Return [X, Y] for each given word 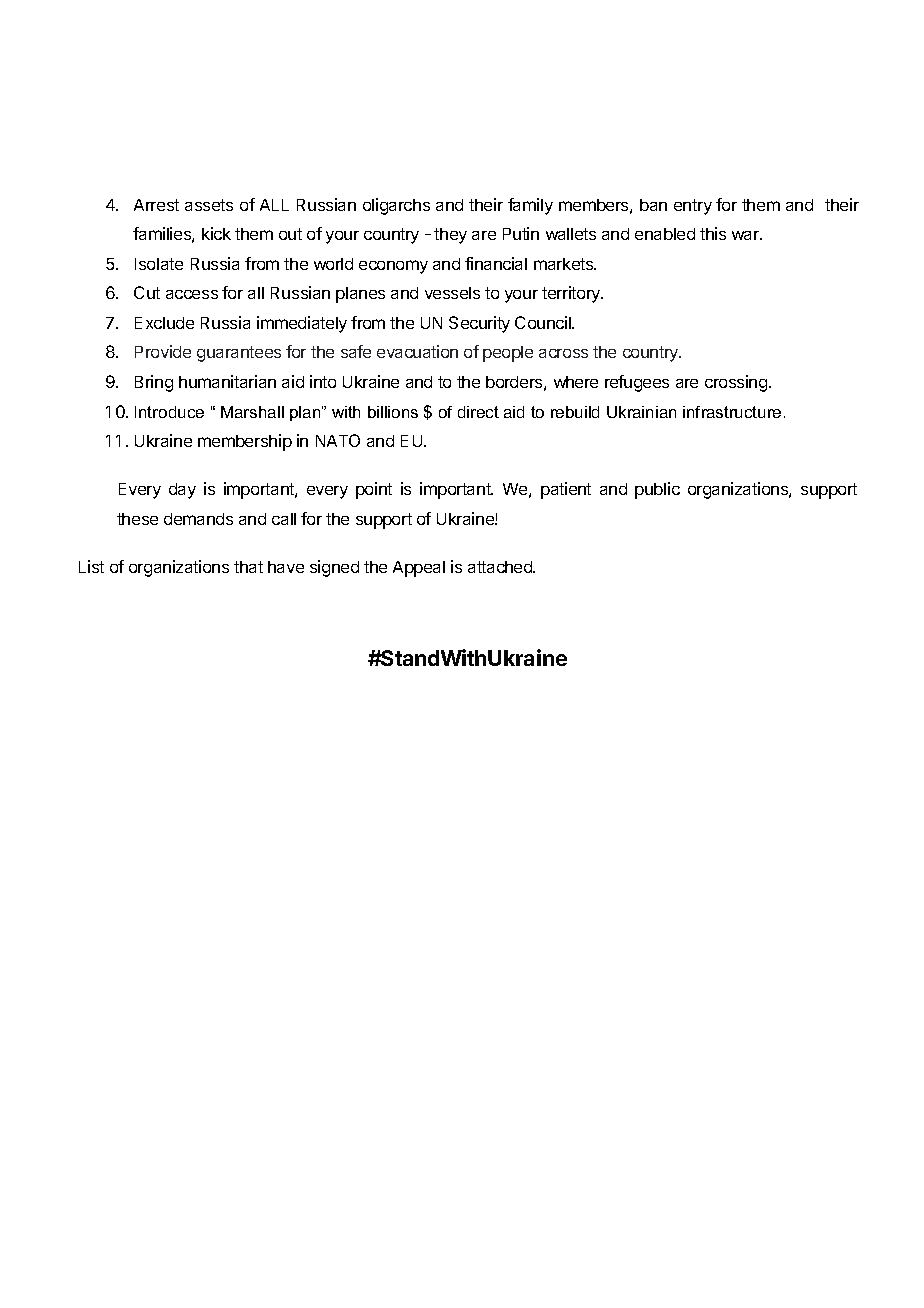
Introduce [169, 412]
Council [544, 322]
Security [479, 324]
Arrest [156, 205]
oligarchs [396, 206]
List [91, 566]
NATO [338, 440]
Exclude [164, 323]
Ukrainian [641, 412]
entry [693, 207]
